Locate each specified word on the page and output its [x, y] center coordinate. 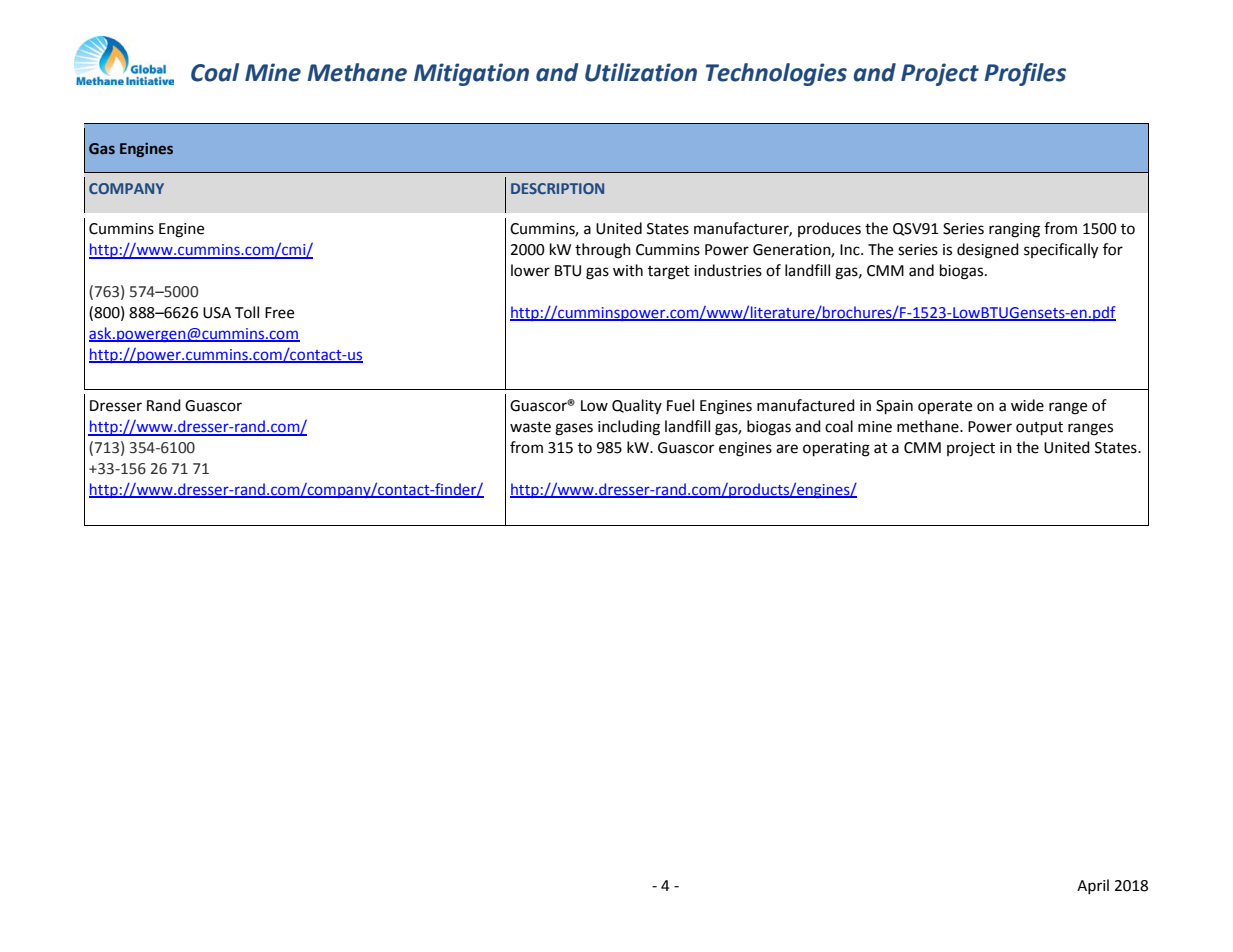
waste [530, 427]
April [1093, 886]
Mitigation [471, 74]
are [787, 449]
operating [836, 449]
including [629, 428]
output [1039, 429]
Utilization [641, 72]
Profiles [1025, 74]
